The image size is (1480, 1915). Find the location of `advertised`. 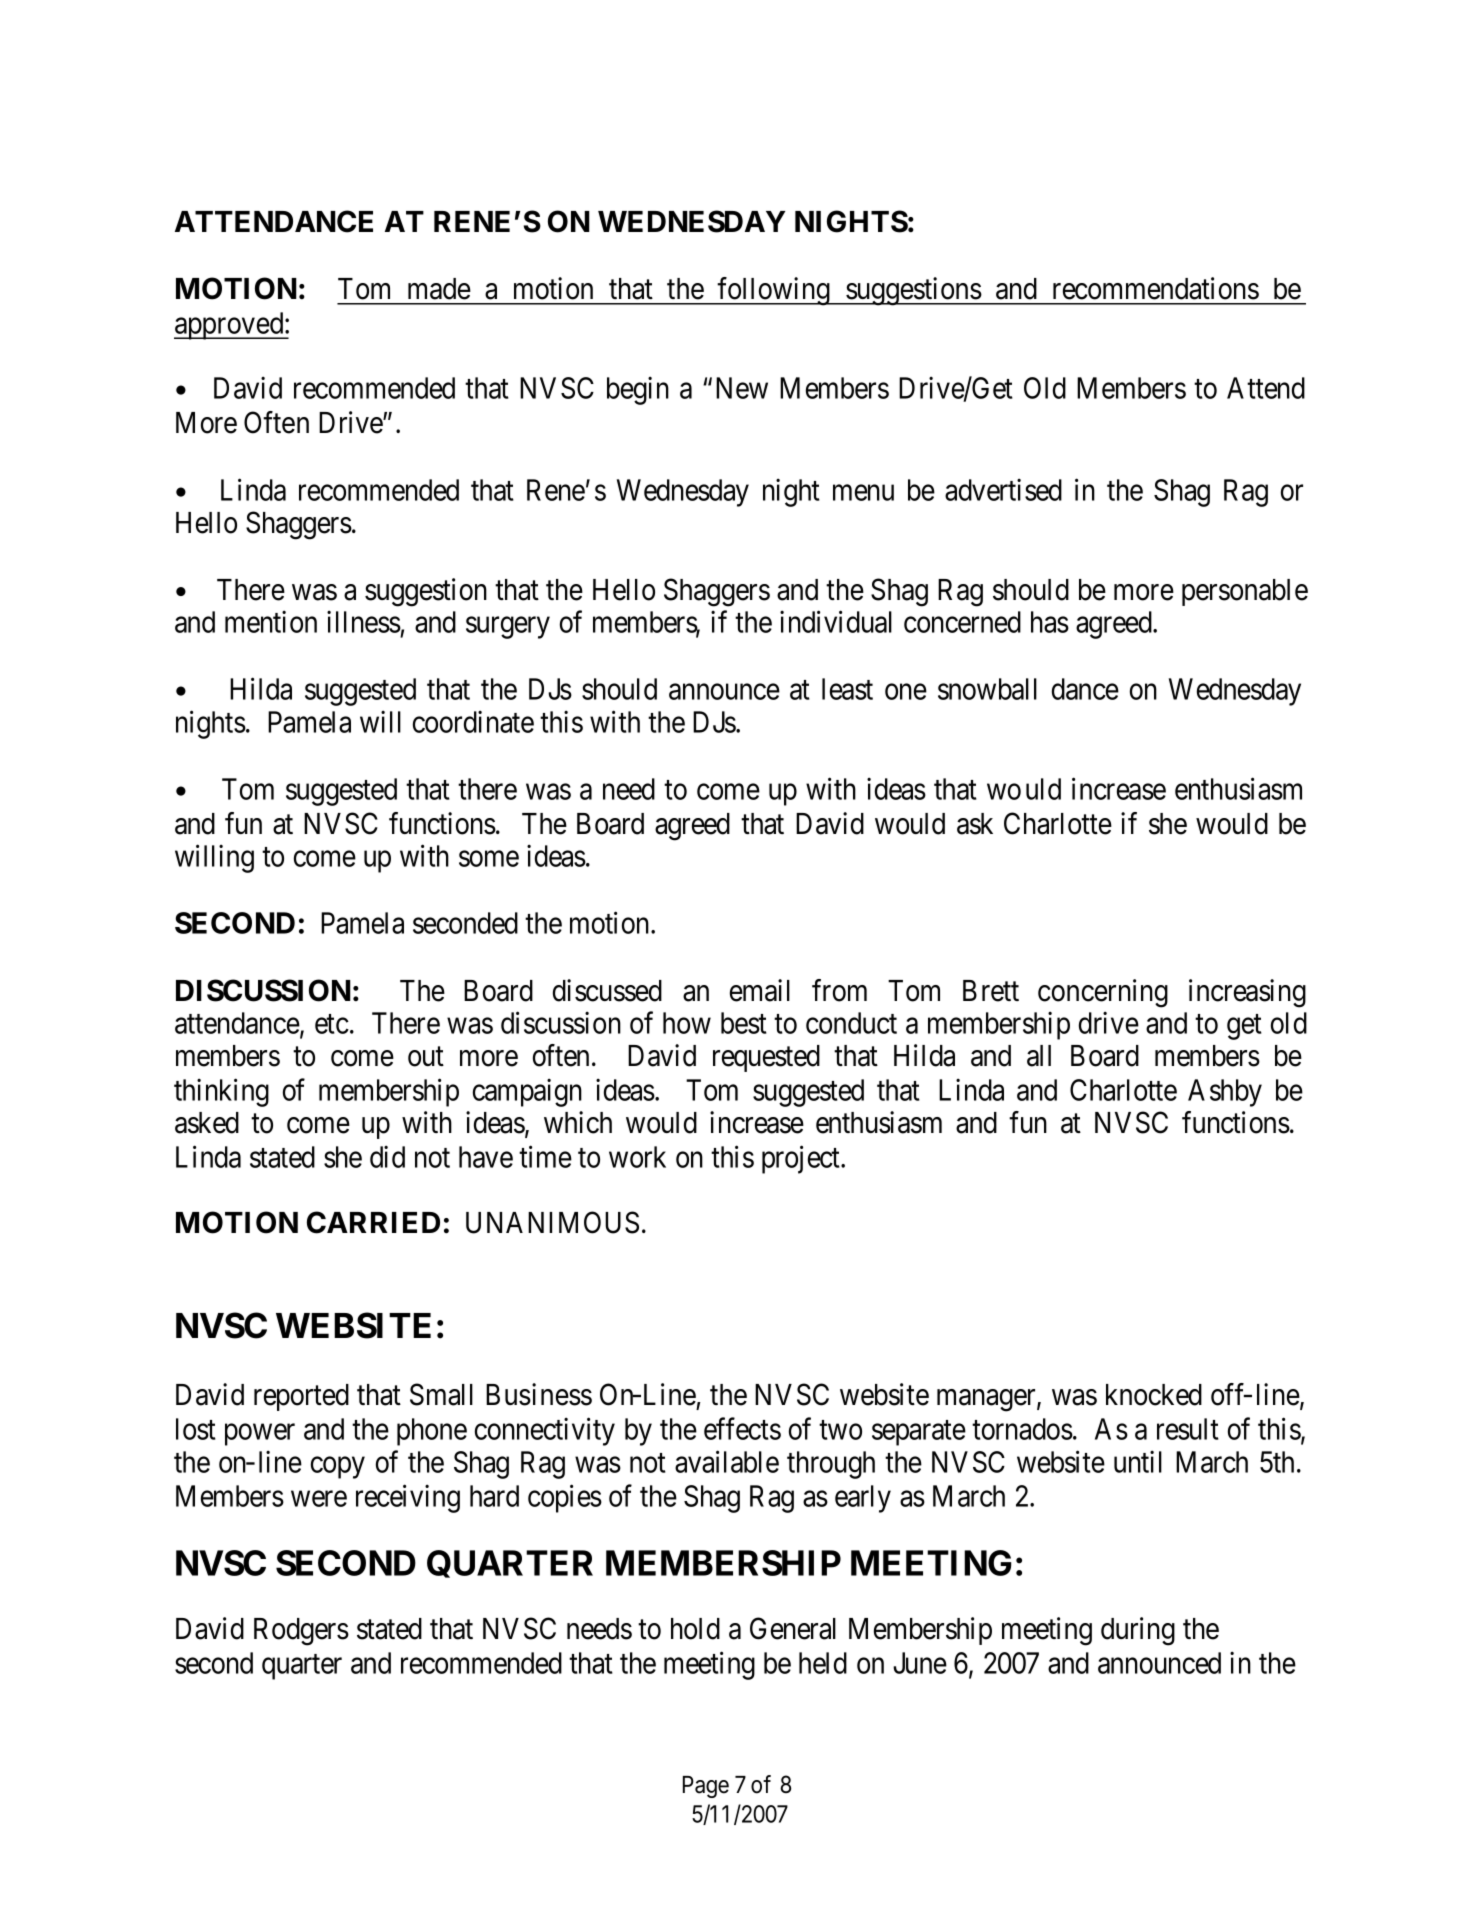

advertised is located at coordinates (1003, 489).
